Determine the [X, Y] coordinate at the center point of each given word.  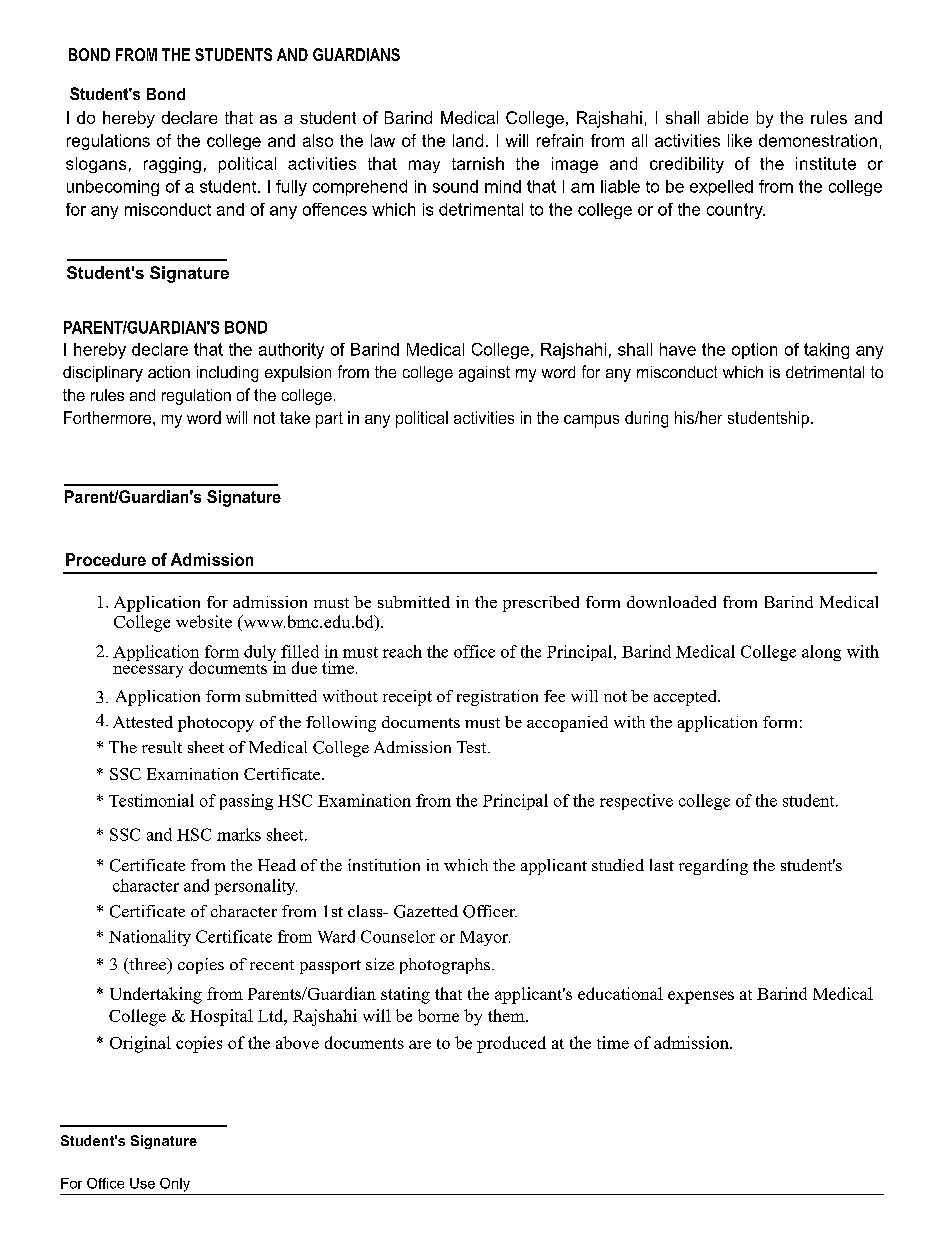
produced [511, 1044]
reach [402, 651]
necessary [148, 671]
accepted [686, 698]
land [468, 140]
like [740, 140]
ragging [172, 165]
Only [175, 1185]
